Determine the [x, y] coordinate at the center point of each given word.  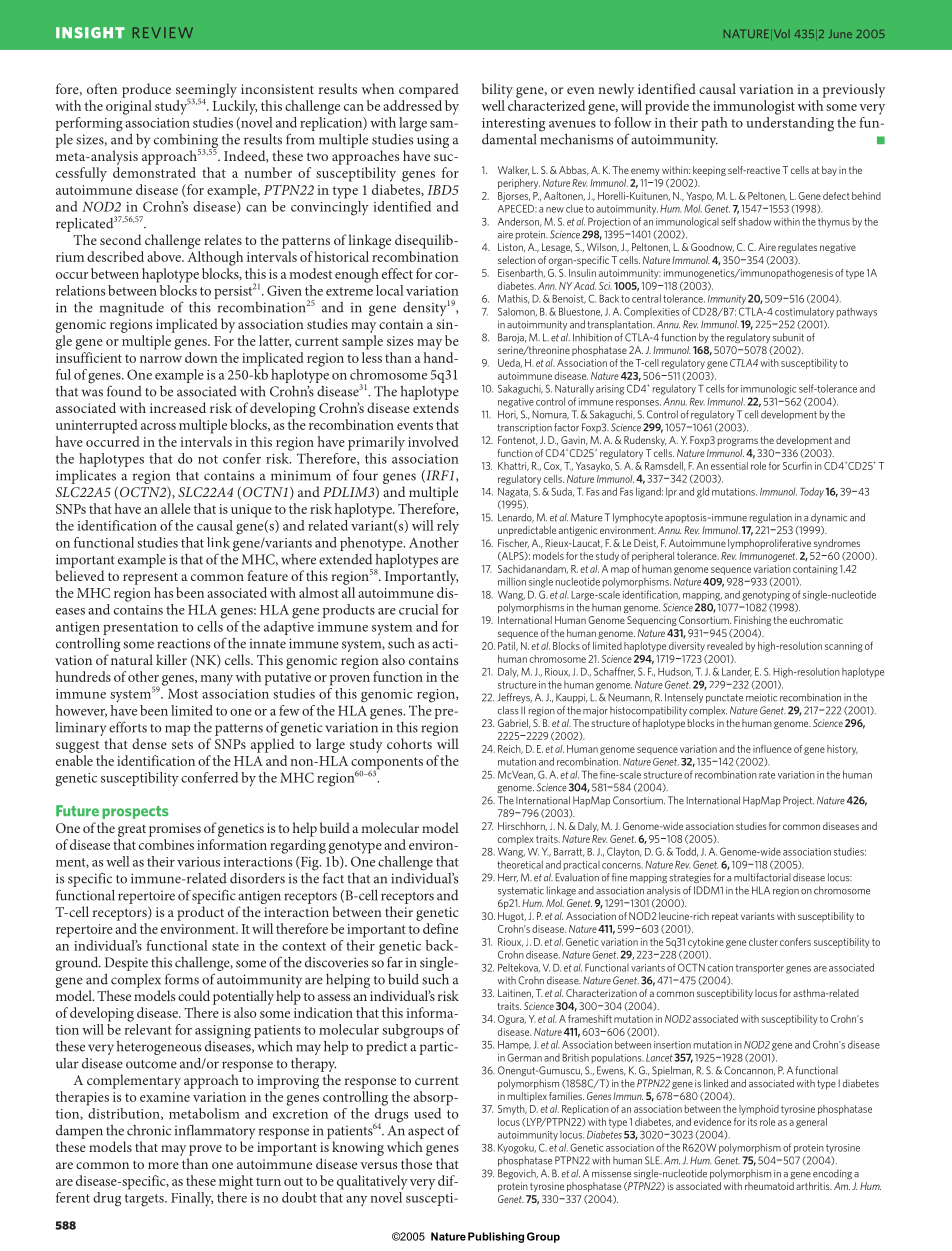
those [416, 1163]
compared [429, 90]
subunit [788, 337]
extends [436, 407]
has [163, 592]
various [198, 862]
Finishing [752, 621]
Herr [508, 878]
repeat [725, 917]
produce [146, 90]
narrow [161, 359]
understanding [790, 123]
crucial [419, 609]
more [163, 1165]
